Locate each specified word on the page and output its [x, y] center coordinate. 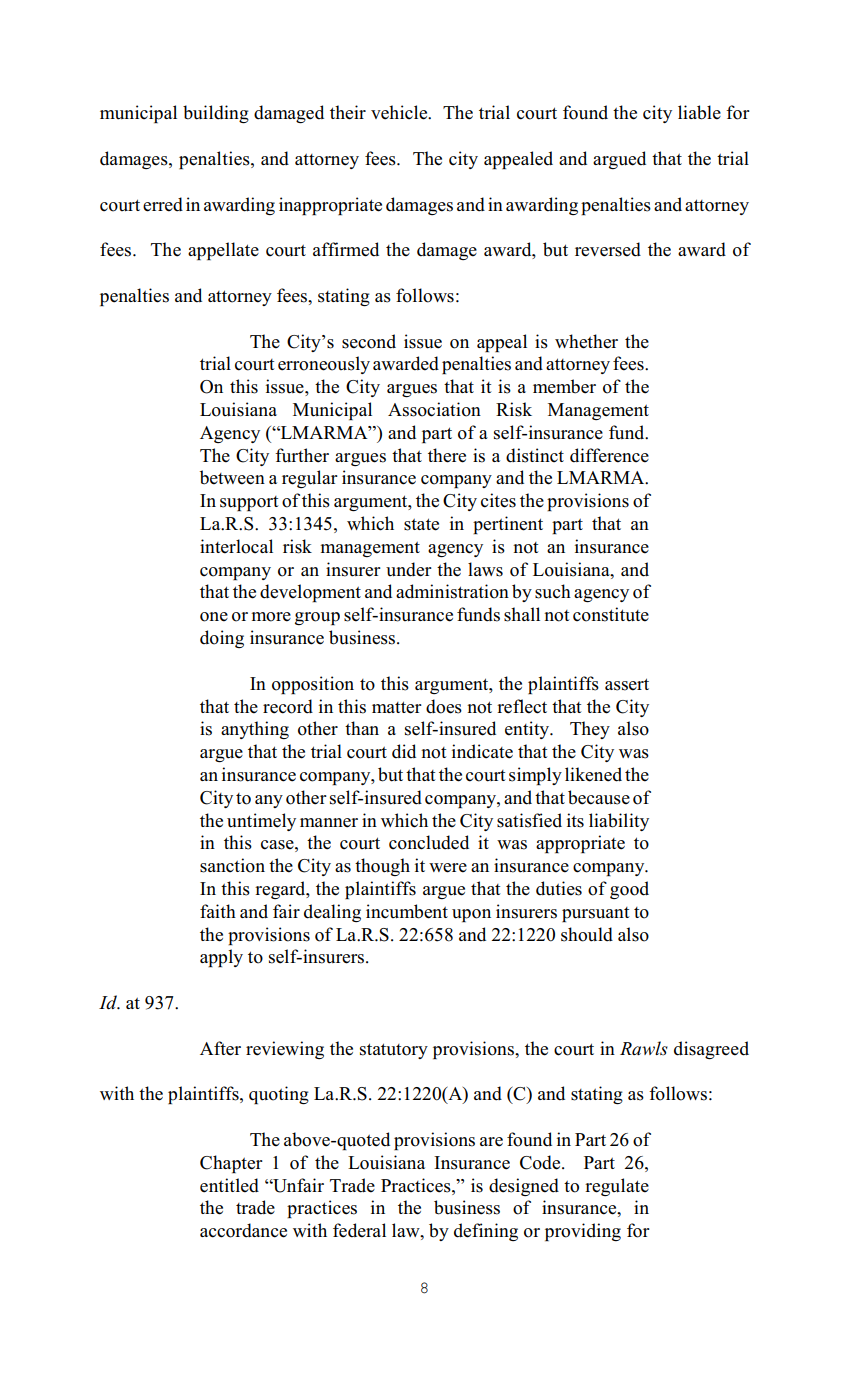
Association [434, 409]
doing [222, 639]
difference [609, 455]
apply [221, 958]
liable [699, 112]
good [629, 890]
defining [486, 1232]
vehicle [400, 112]
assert [627, 684]
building [216, 114]
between [232, 477]
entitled [229, 1185]
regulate [617, 1187]
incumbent [407, 911]
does [444, 706]
